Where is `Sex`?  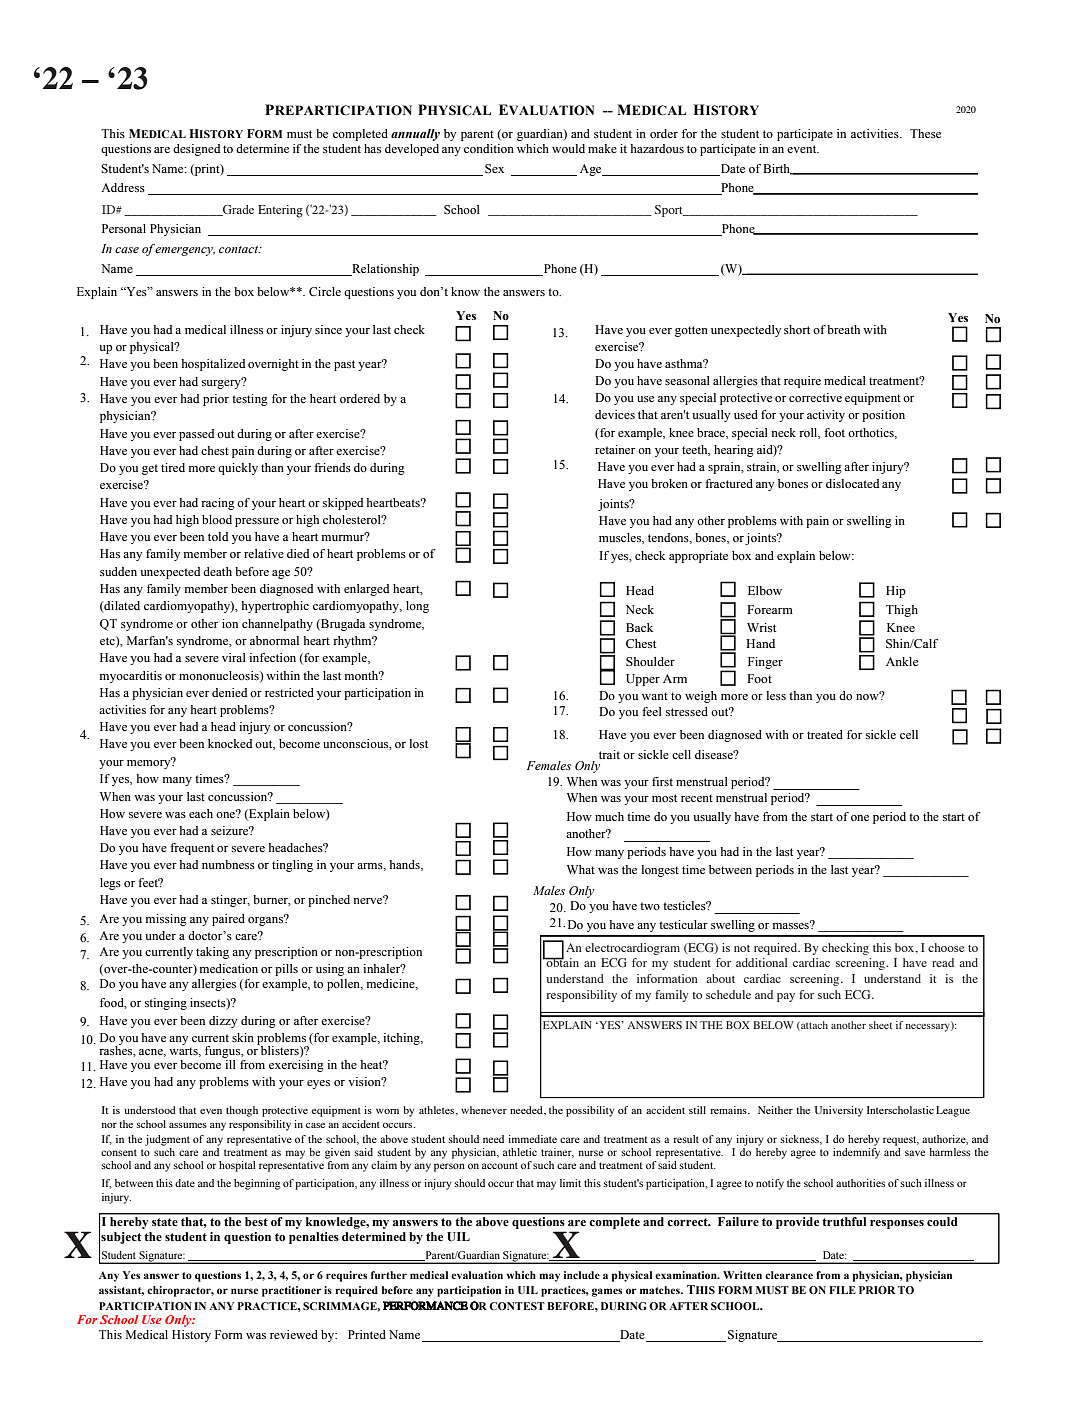
Sex is located at coordinates (494, 169).
